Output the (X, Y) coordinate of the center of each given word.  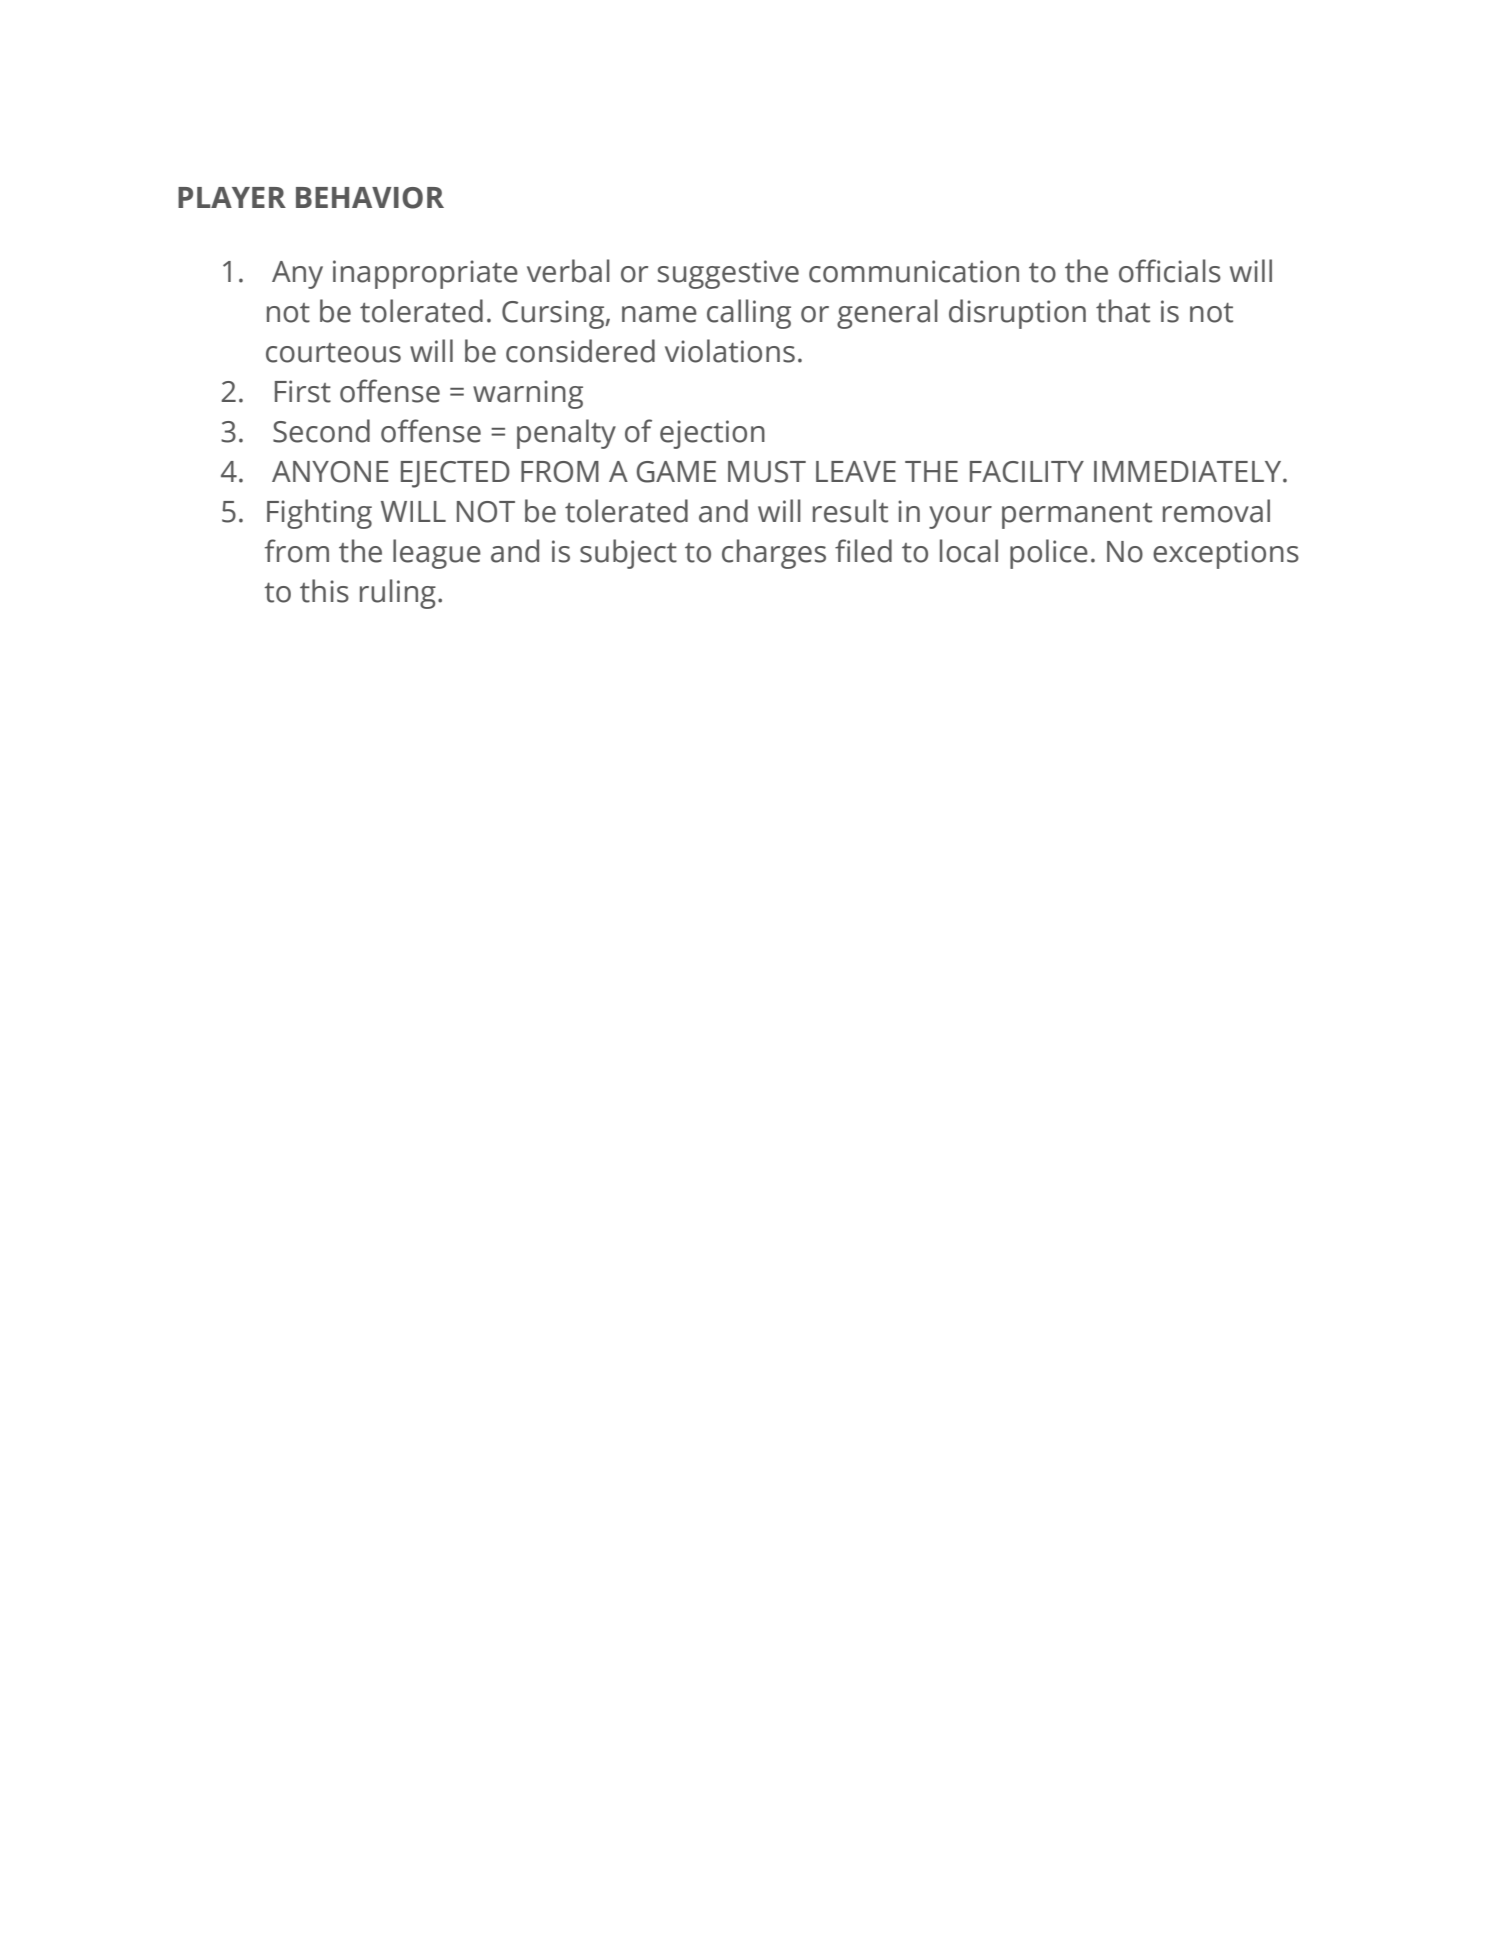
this (324, 591)
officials (1170, 271)
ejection (712, 434)
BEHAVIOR (370, 198)
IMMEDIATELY (1189, 471)
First (303, 391)
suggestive (728, 274)
